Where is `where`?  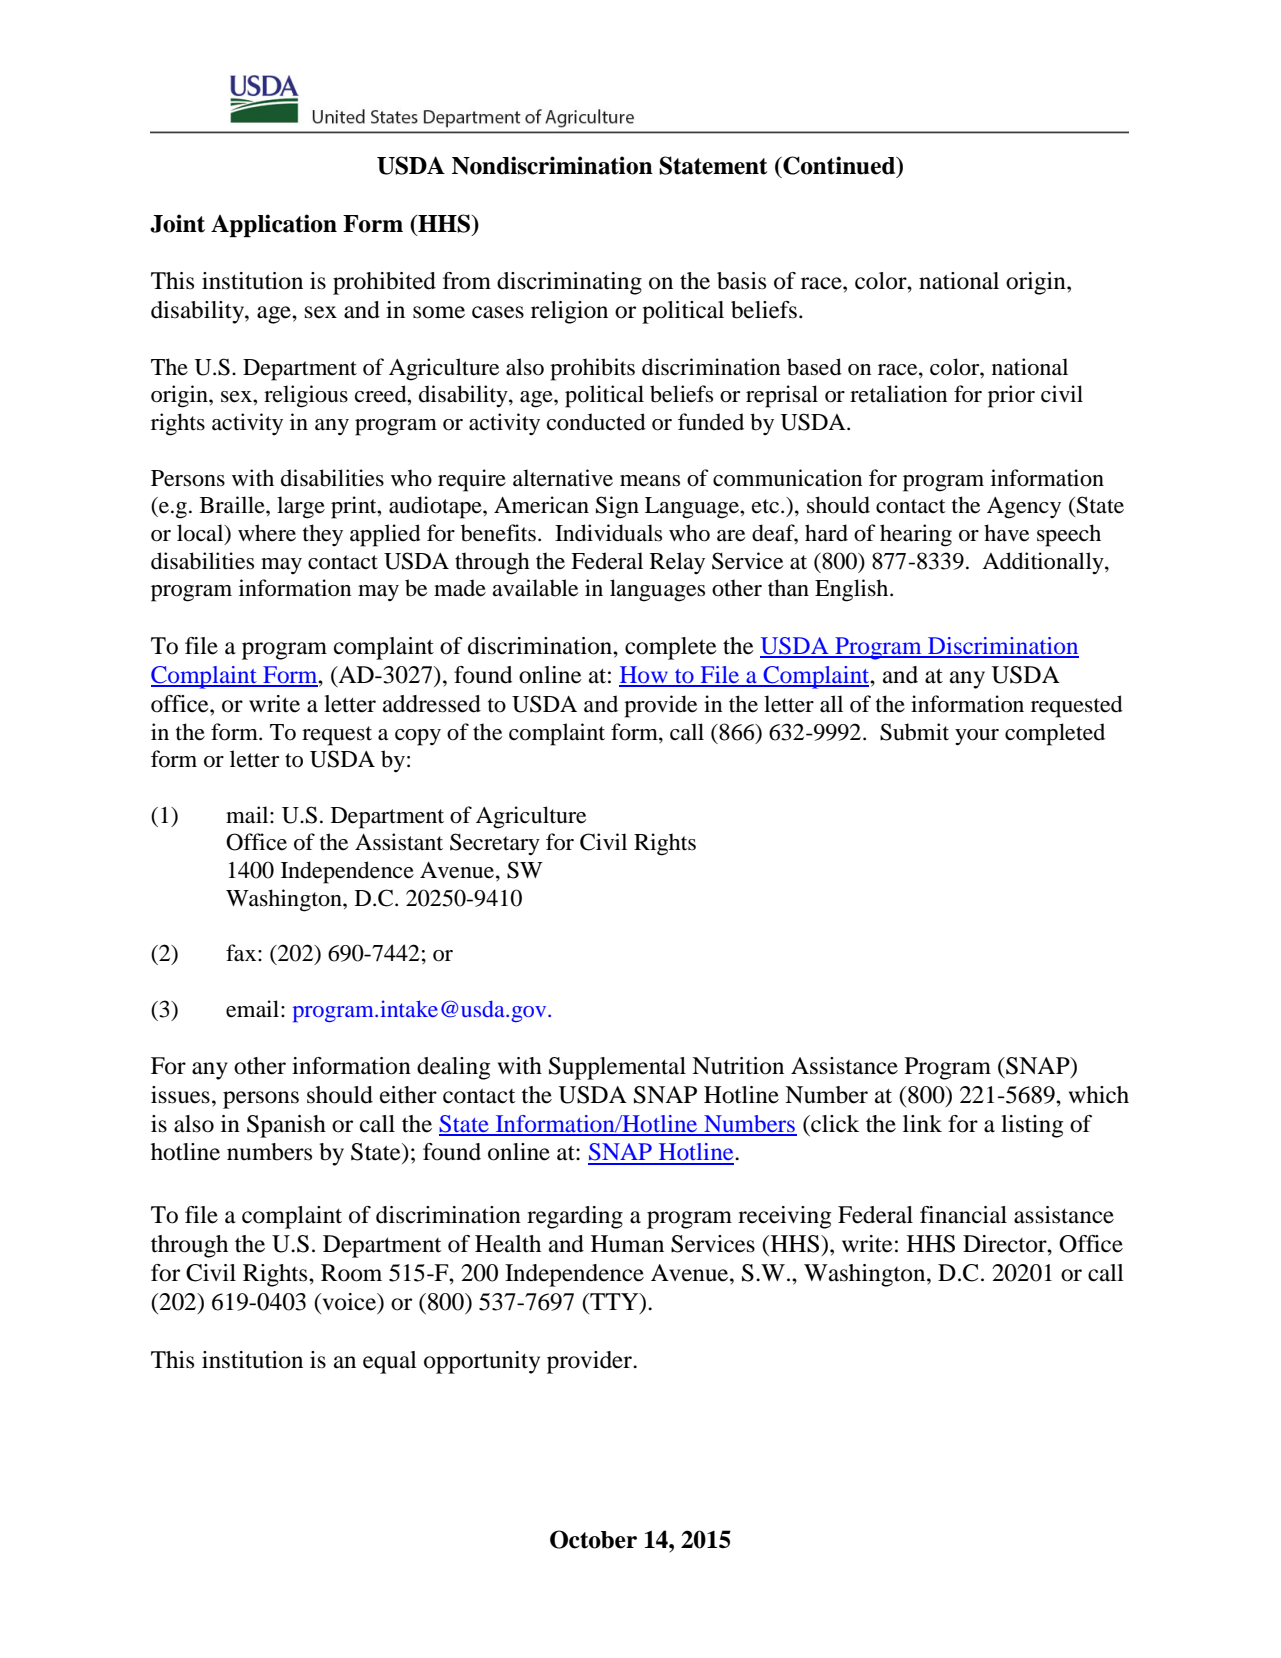 where is located at coordinates (267, 533).
